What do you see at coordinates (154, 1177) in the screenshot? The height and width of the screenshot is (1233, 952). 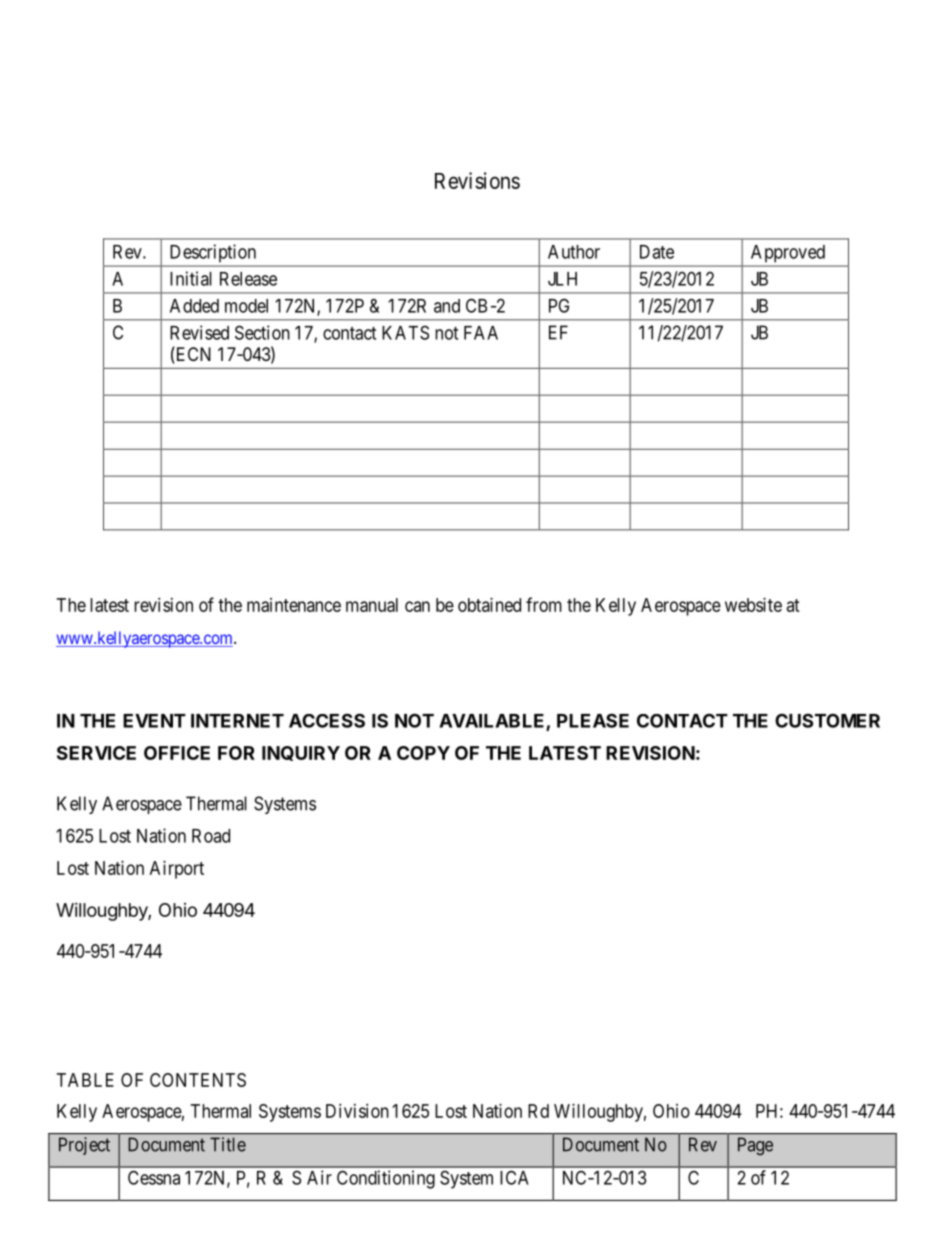 I see `Cessna` at bounding box center [154, 1177].
